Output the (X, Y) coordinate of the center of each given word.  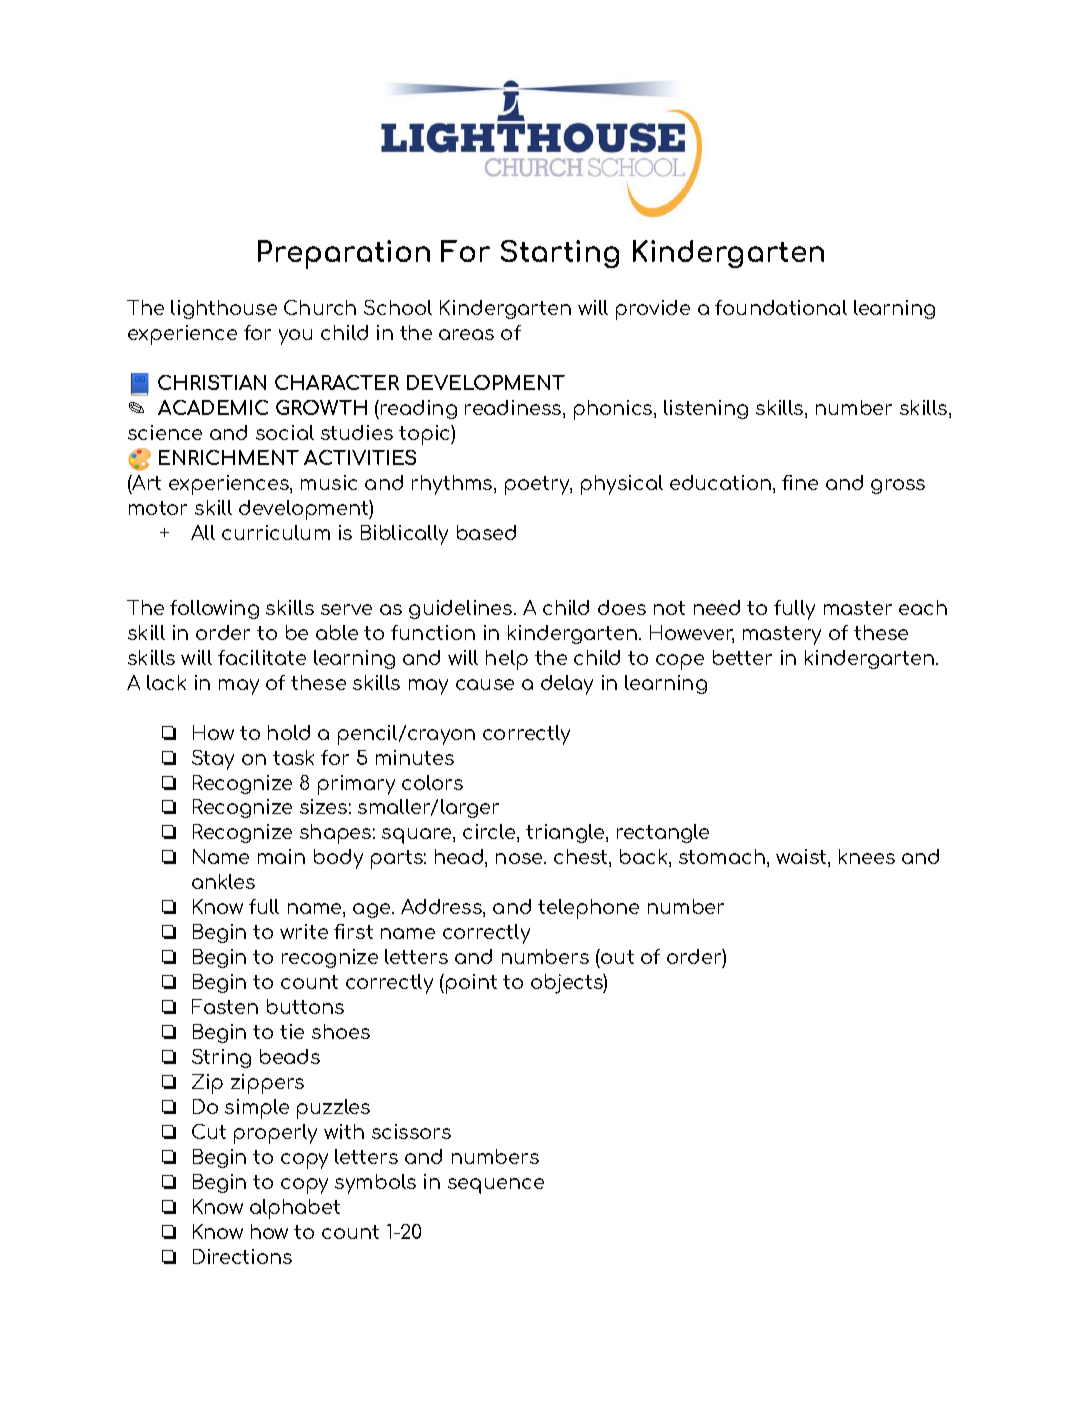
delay (567, 685)
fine (800, 482)
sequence (496, 1186)
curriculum (276, 532)
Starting (560, 254)
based (486, 532)
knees (867, 856)
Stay (213, 760)
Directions (242, 1256)
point (471, 984)
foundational (781, 307)
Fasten (225, 1006)
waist (802, 858)
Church (320, 307)
